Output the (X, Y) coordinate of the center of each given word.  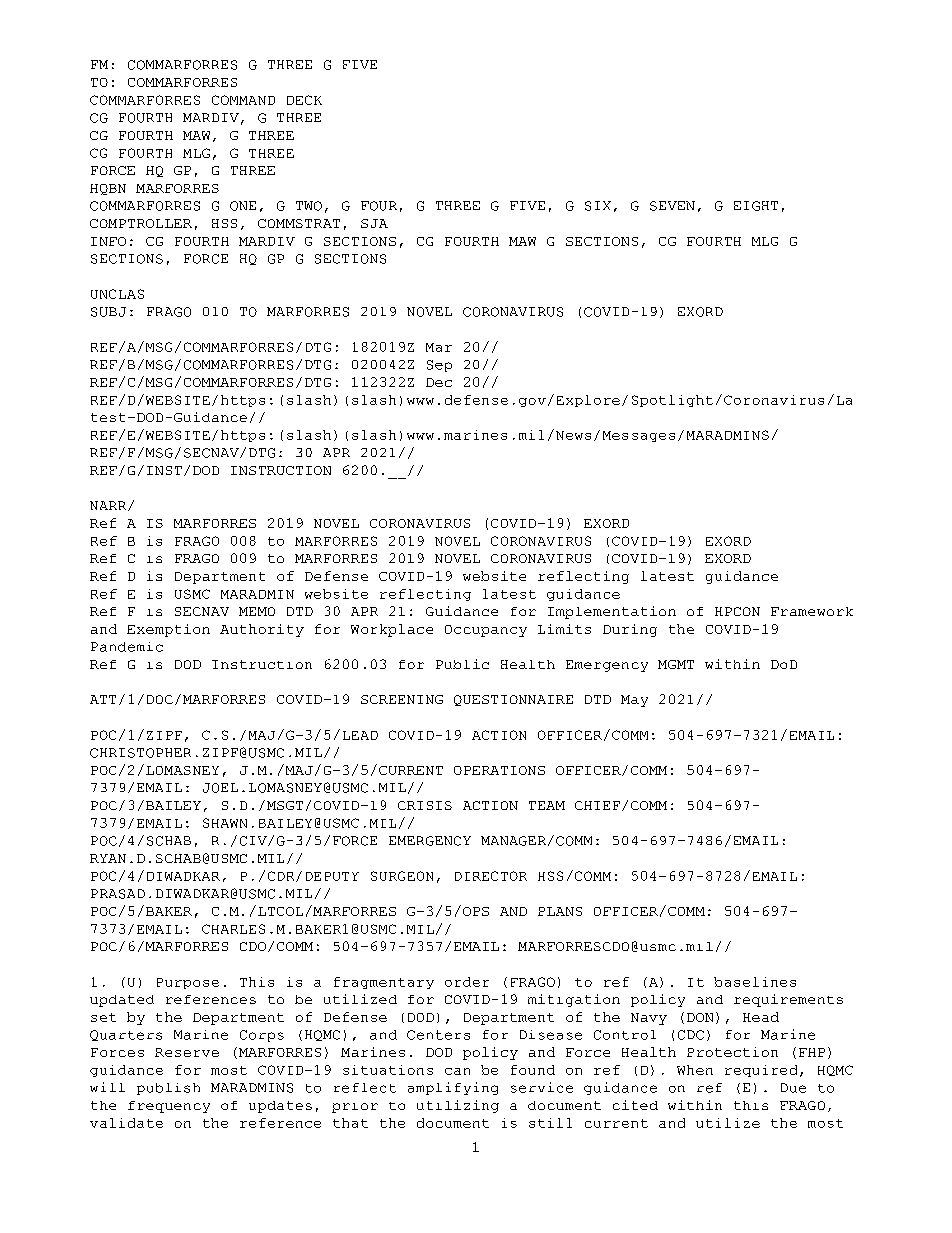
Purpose (188, 983)
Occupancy (486, 631)
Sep (439, 366)
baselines (755, 982)
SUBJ (108, 312)
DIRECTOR (491, 876)
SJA (374, 223)
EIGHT (756, 206)
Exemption (168, 630)
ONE (243, 206)
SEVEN (672, 206)
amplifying (453, 1088)
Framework (812, 611)
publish (168, 1089)
